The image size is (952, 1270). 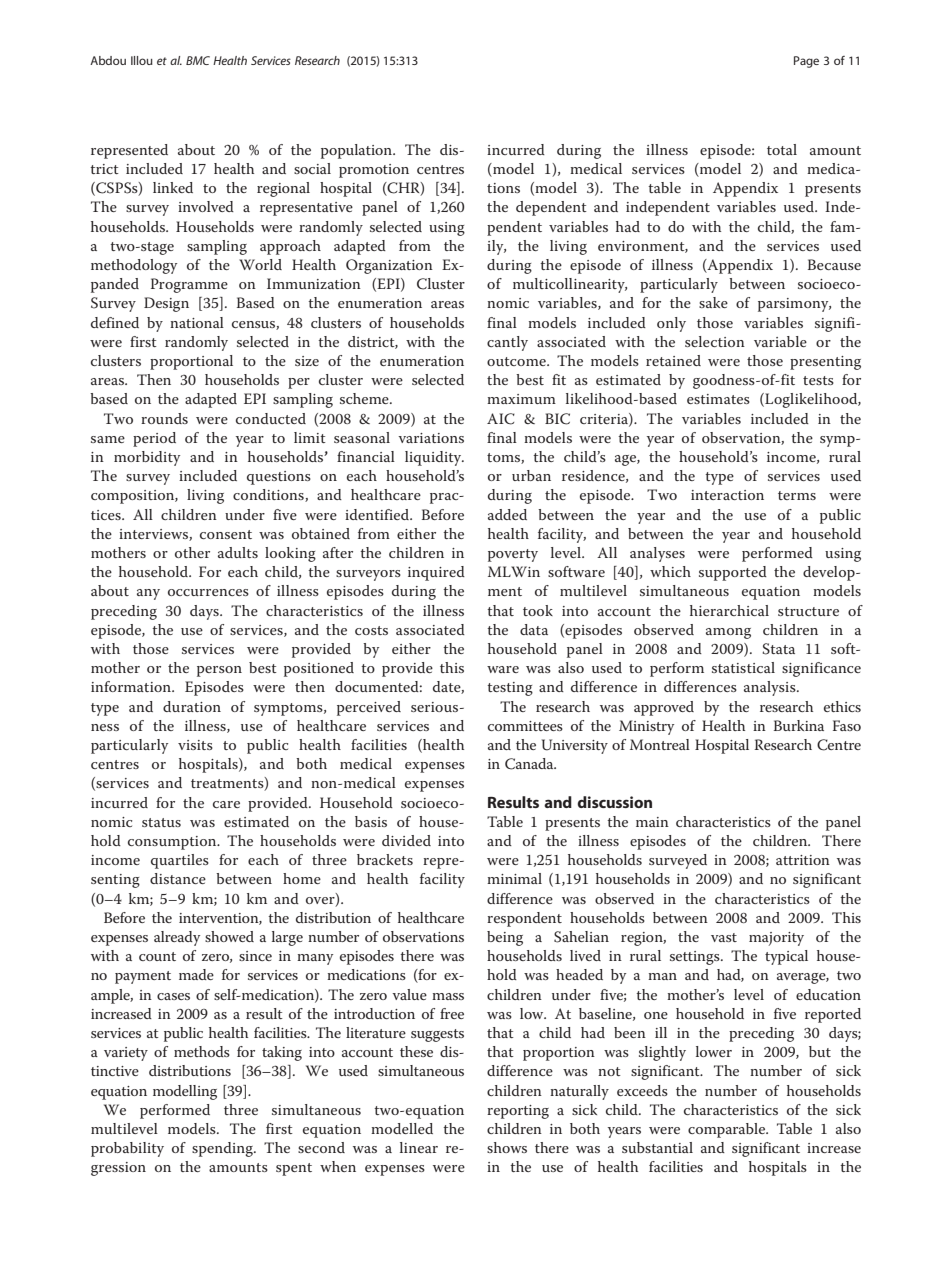 I want to click on liquidity, so click(x=434, y=458).
